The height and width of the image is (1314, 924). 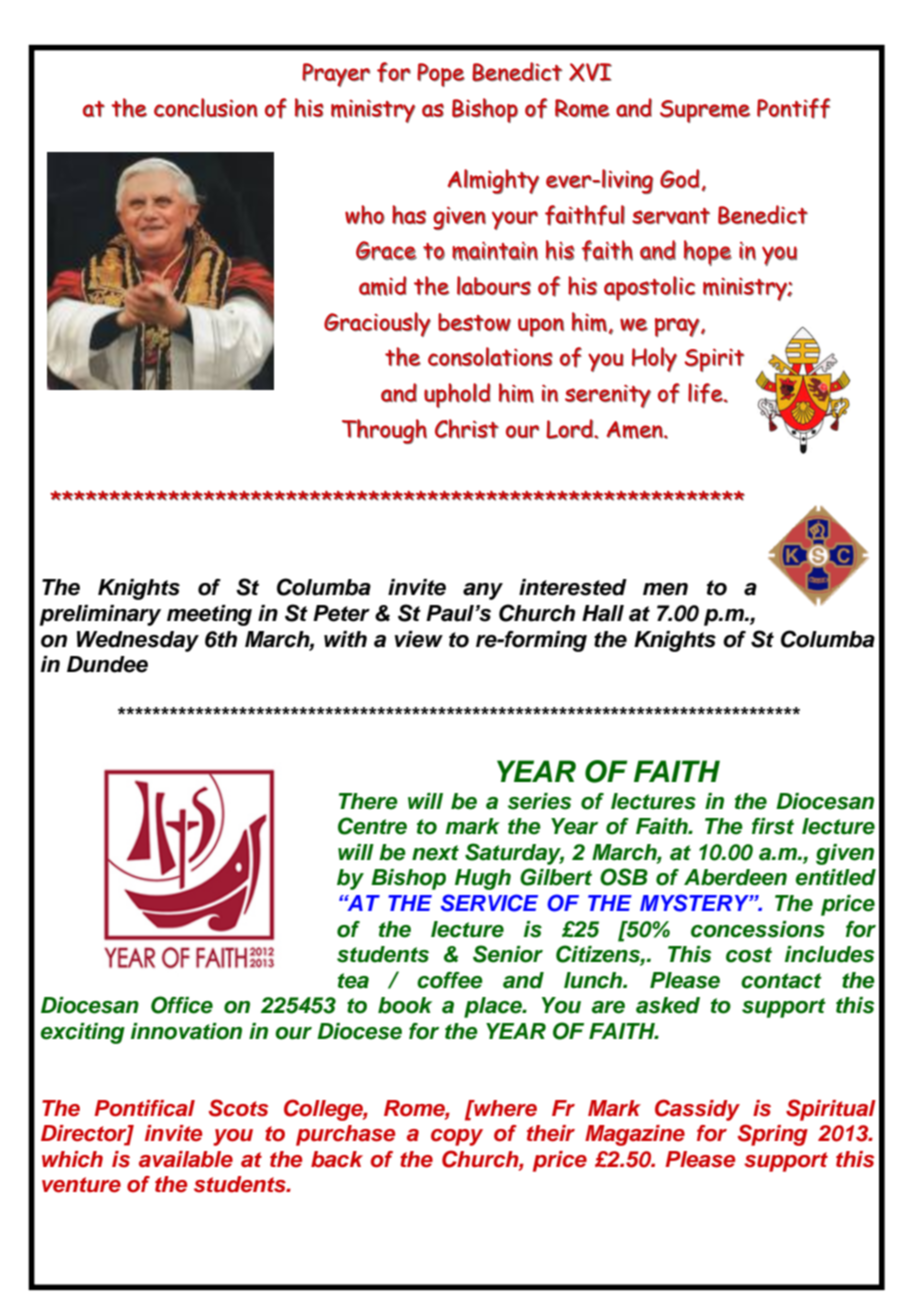 I want to click on Hugh, so click(x=483, y=879).
